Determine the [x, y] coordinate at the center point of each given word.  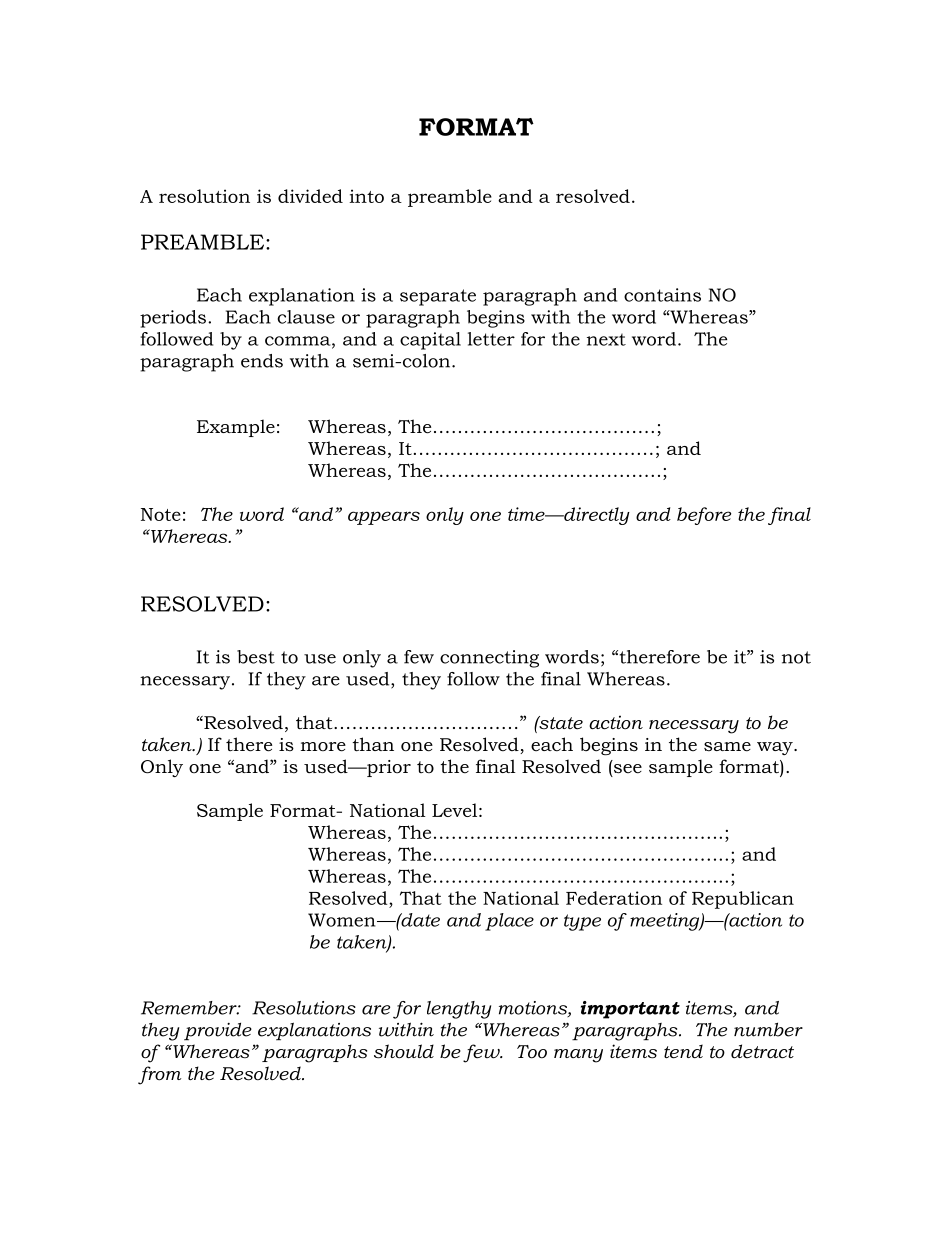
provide [218, 1031]
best [256, 657]
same [727, 747]
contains [662, 295]
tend [683, 1051]
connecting [489, 659]
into [366, 196]
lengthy [459, 1010]
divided [310, 196]
